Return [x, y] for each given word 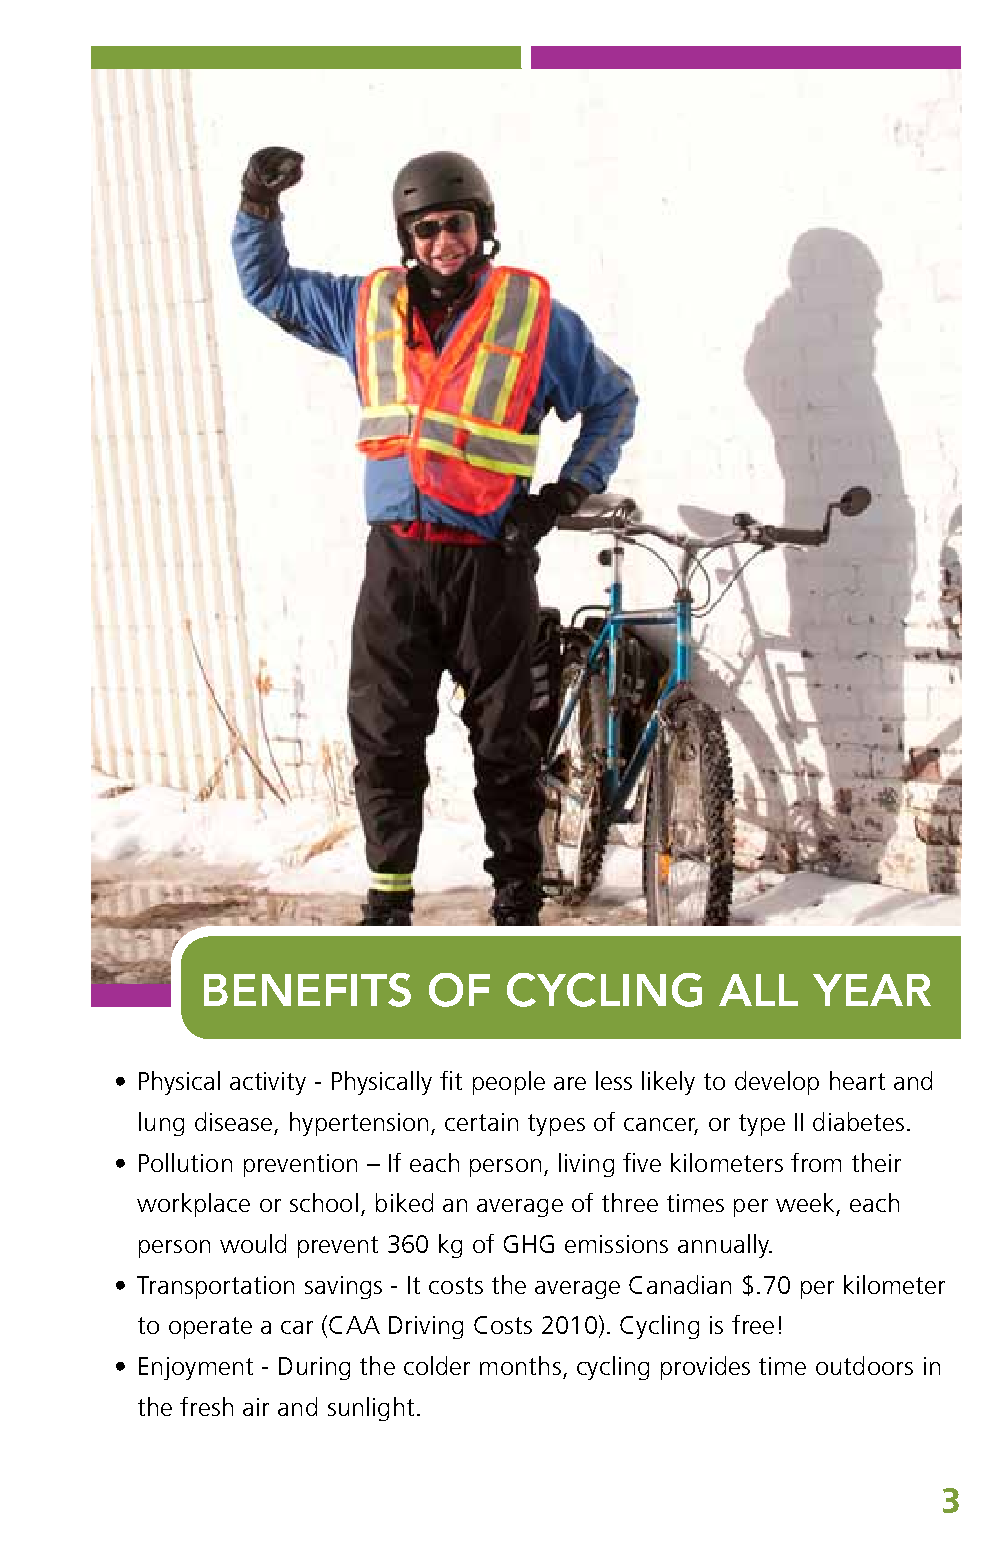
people [509, 1083]
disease [233, 1121]
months [520, 1365]
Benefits [307, 990]
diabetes [858, 1121]
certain [481, 1122]
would [253, 1243]
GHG [529, 1244]
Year [872, 990]
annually [724, 1246]
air [256, 1407]
